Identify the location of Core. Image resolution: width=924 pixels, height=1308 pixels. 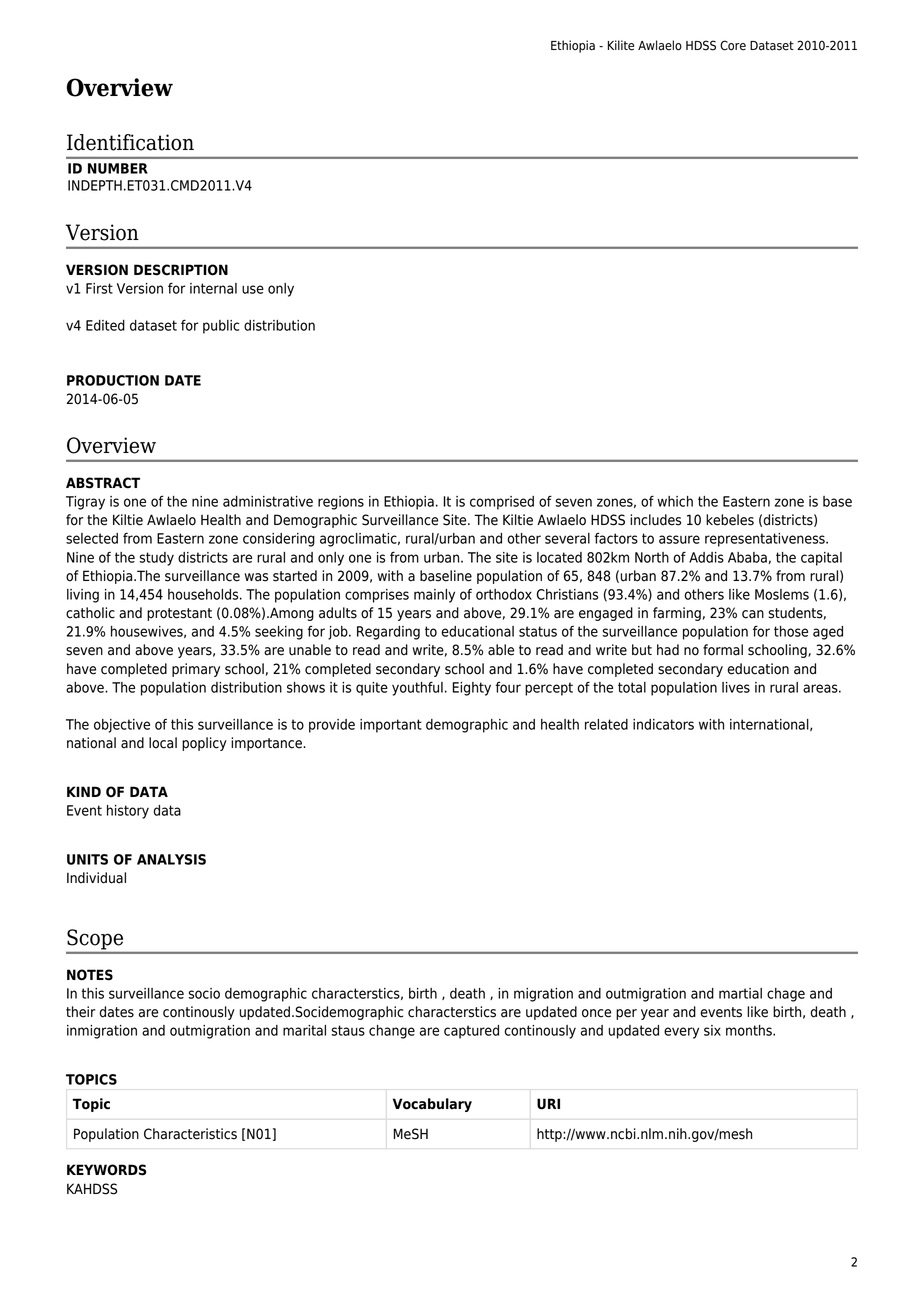
(733, 45).
